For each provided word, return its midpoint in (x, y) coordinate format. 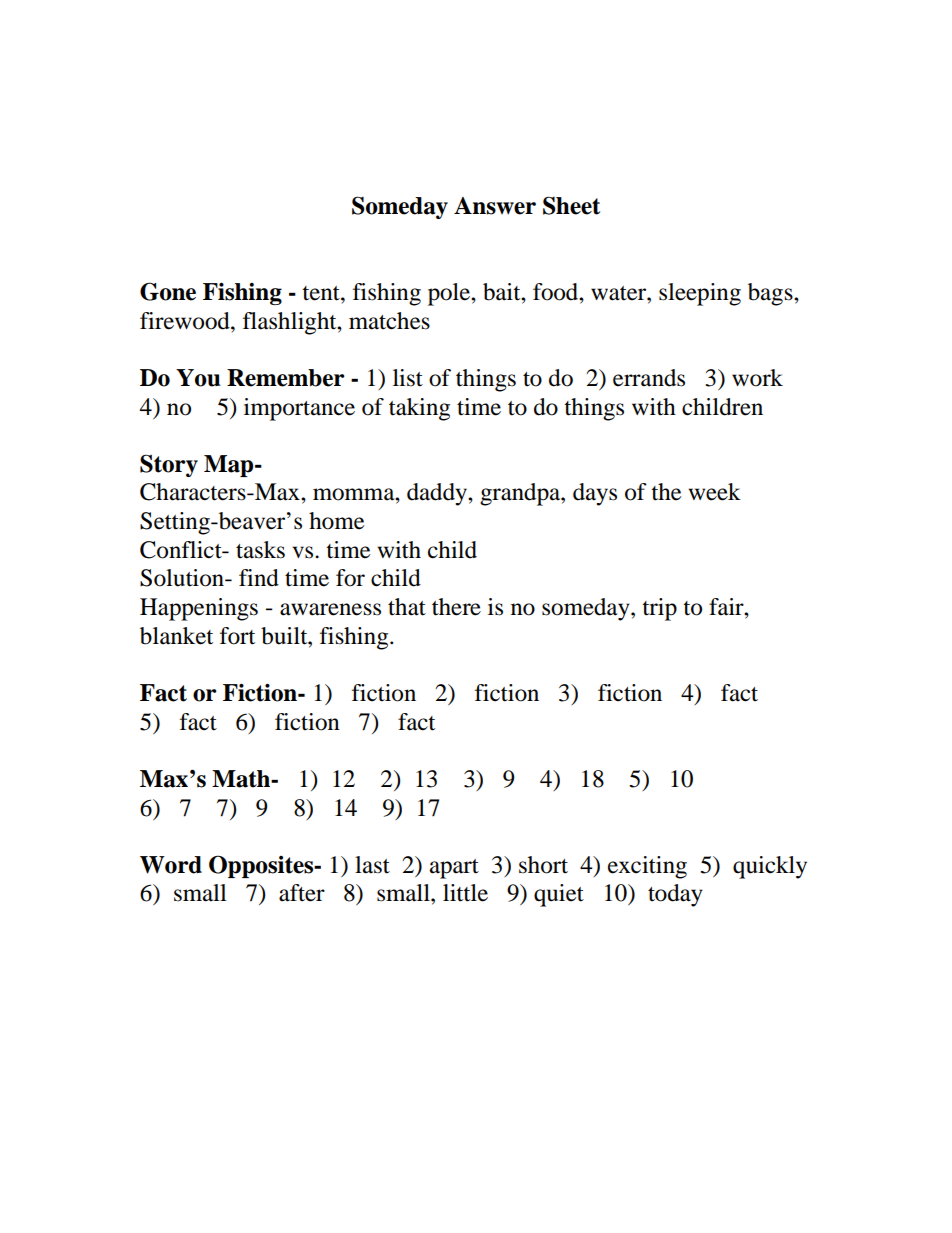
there (456, 607)
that (407, 607)
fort (237, 636)
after (302, 893)
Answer (495, 206)
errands (649, 378)
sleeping (700, 294)
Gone (168, 291)
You (198, 378)
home (336, 521)
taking (419, 409)
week (715, 492)
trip (659, 609)
